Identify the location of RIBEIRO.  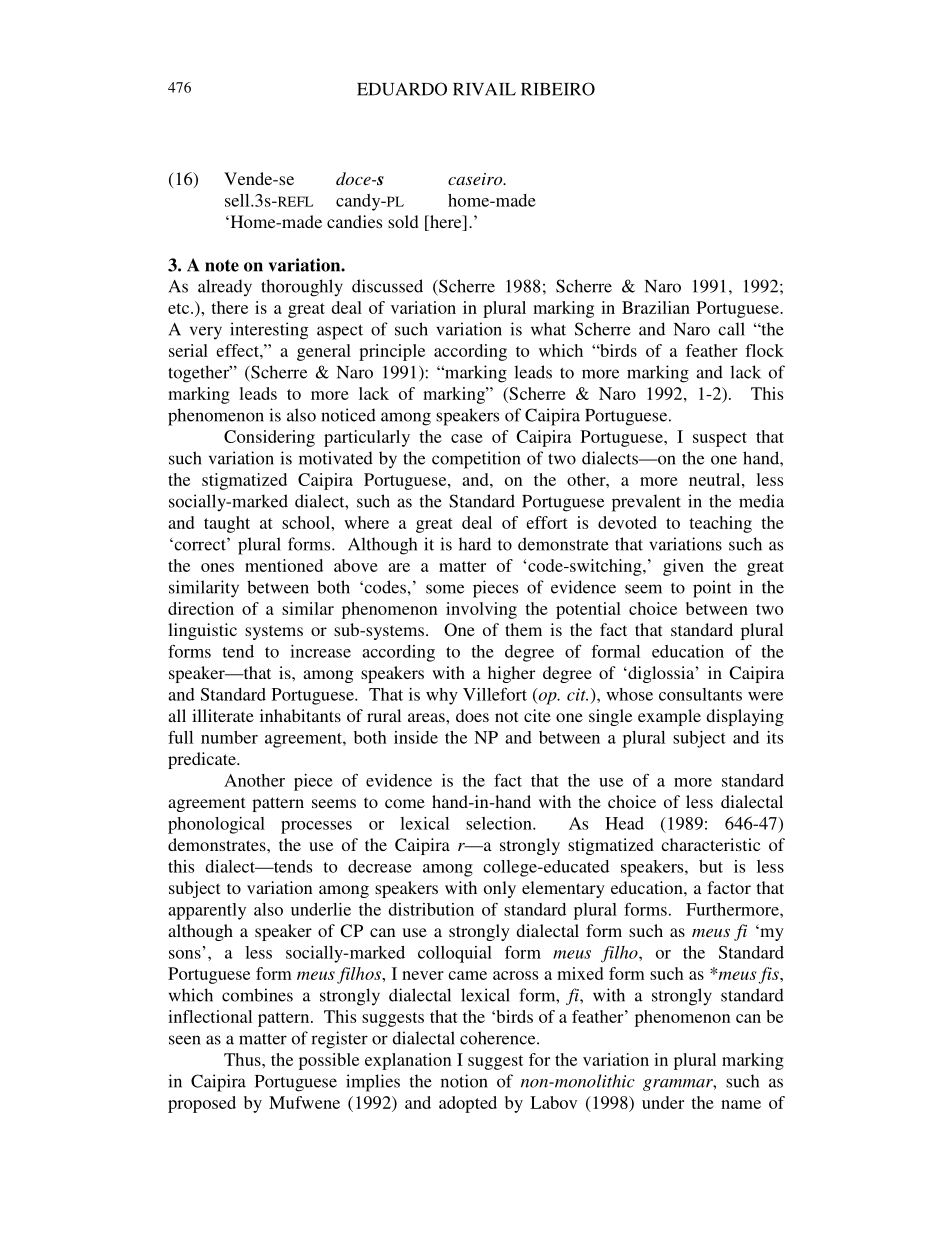
(558, 89).
